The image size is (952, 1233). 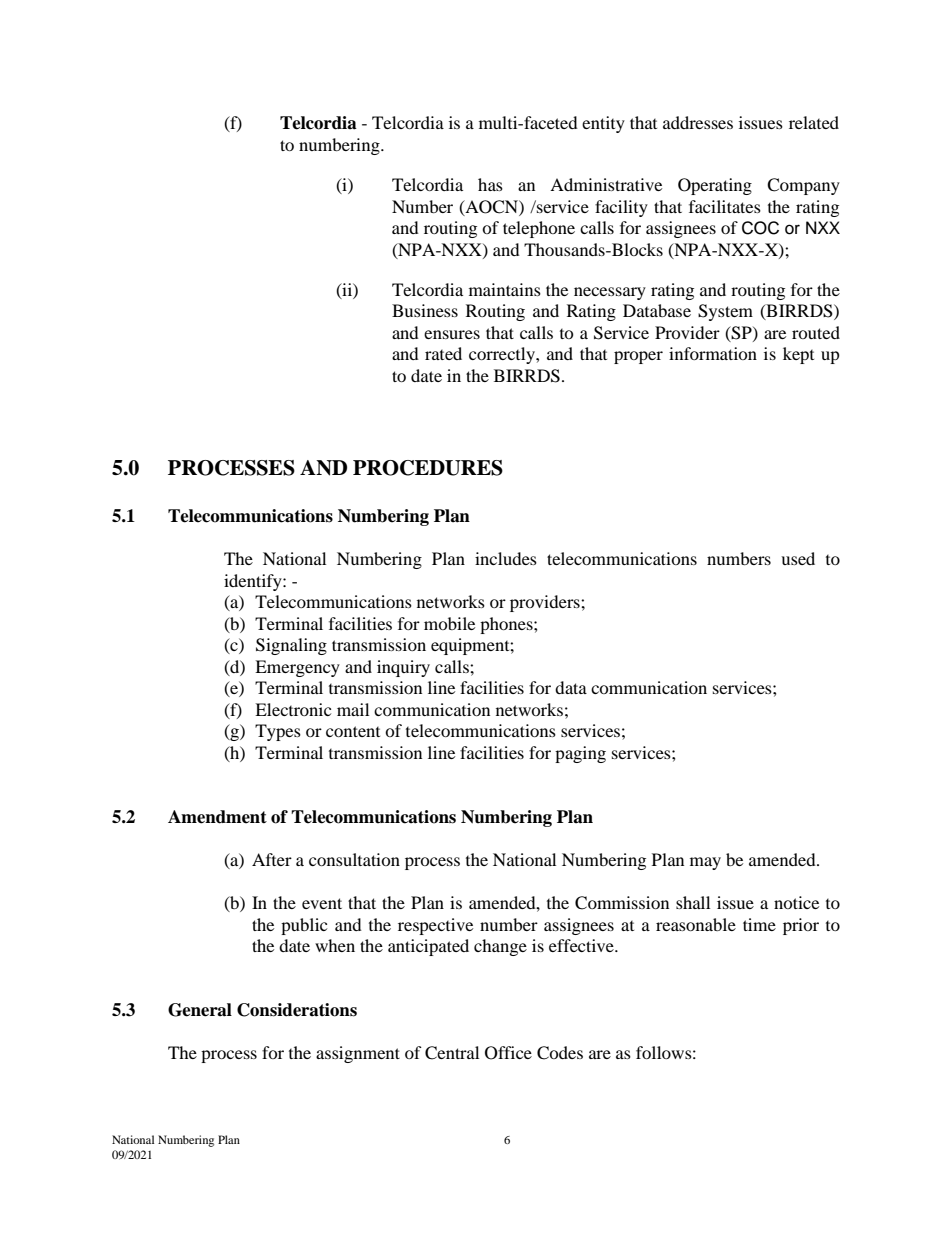 I want to click on information, so click(x=713, y=353).
